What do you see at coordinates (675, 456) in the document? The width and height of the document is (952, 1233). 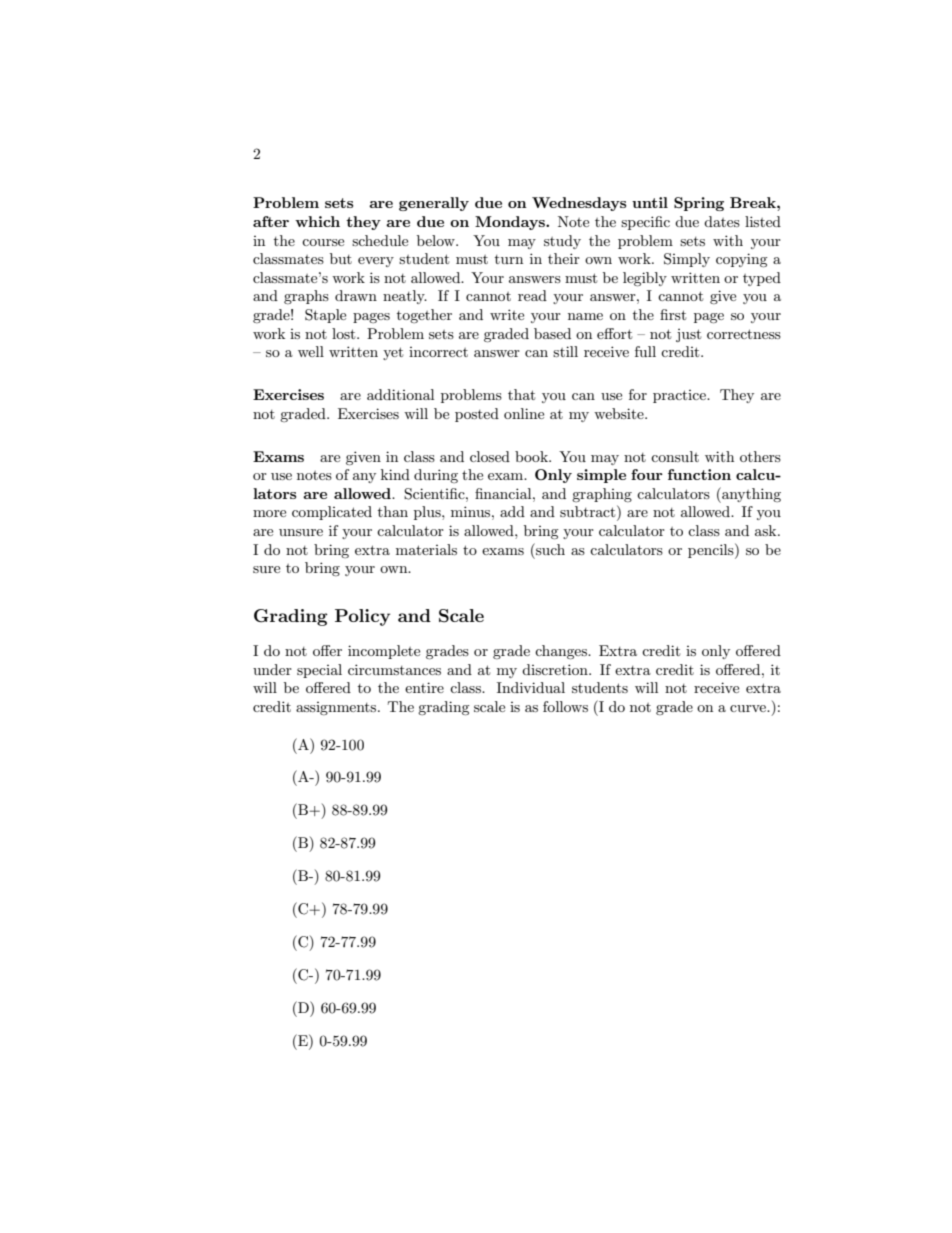 I see `consult` at bounding box center [675, 456].
